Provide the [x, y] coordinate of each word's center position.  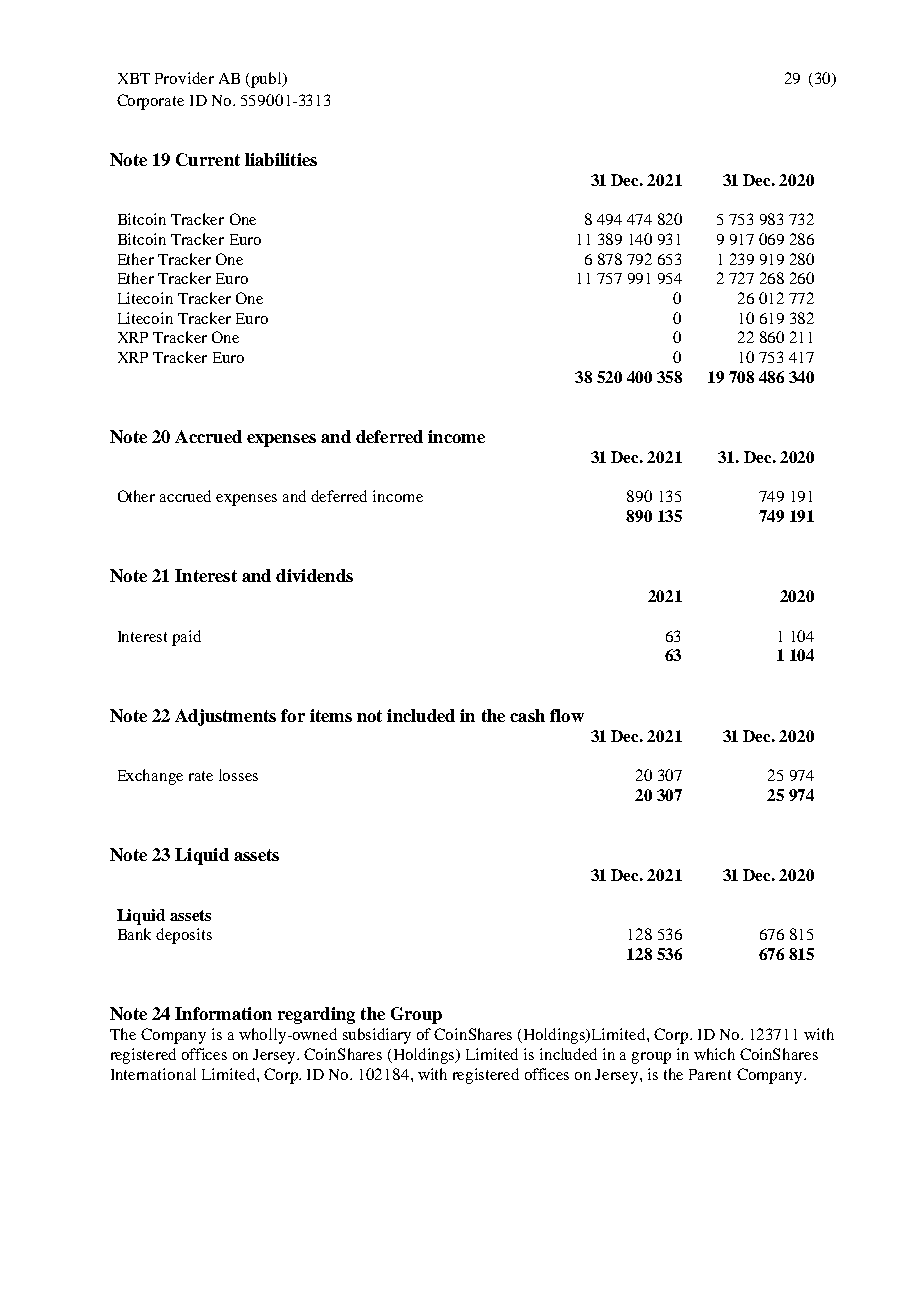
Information [223, 1013]
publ [267, 80]
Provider [184, 78]
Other [136, 496]
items [331, 715]
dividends [314, 575]
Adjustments [225, 717]
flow [567, 715]
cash [527, 715]
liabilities [281, 159]
